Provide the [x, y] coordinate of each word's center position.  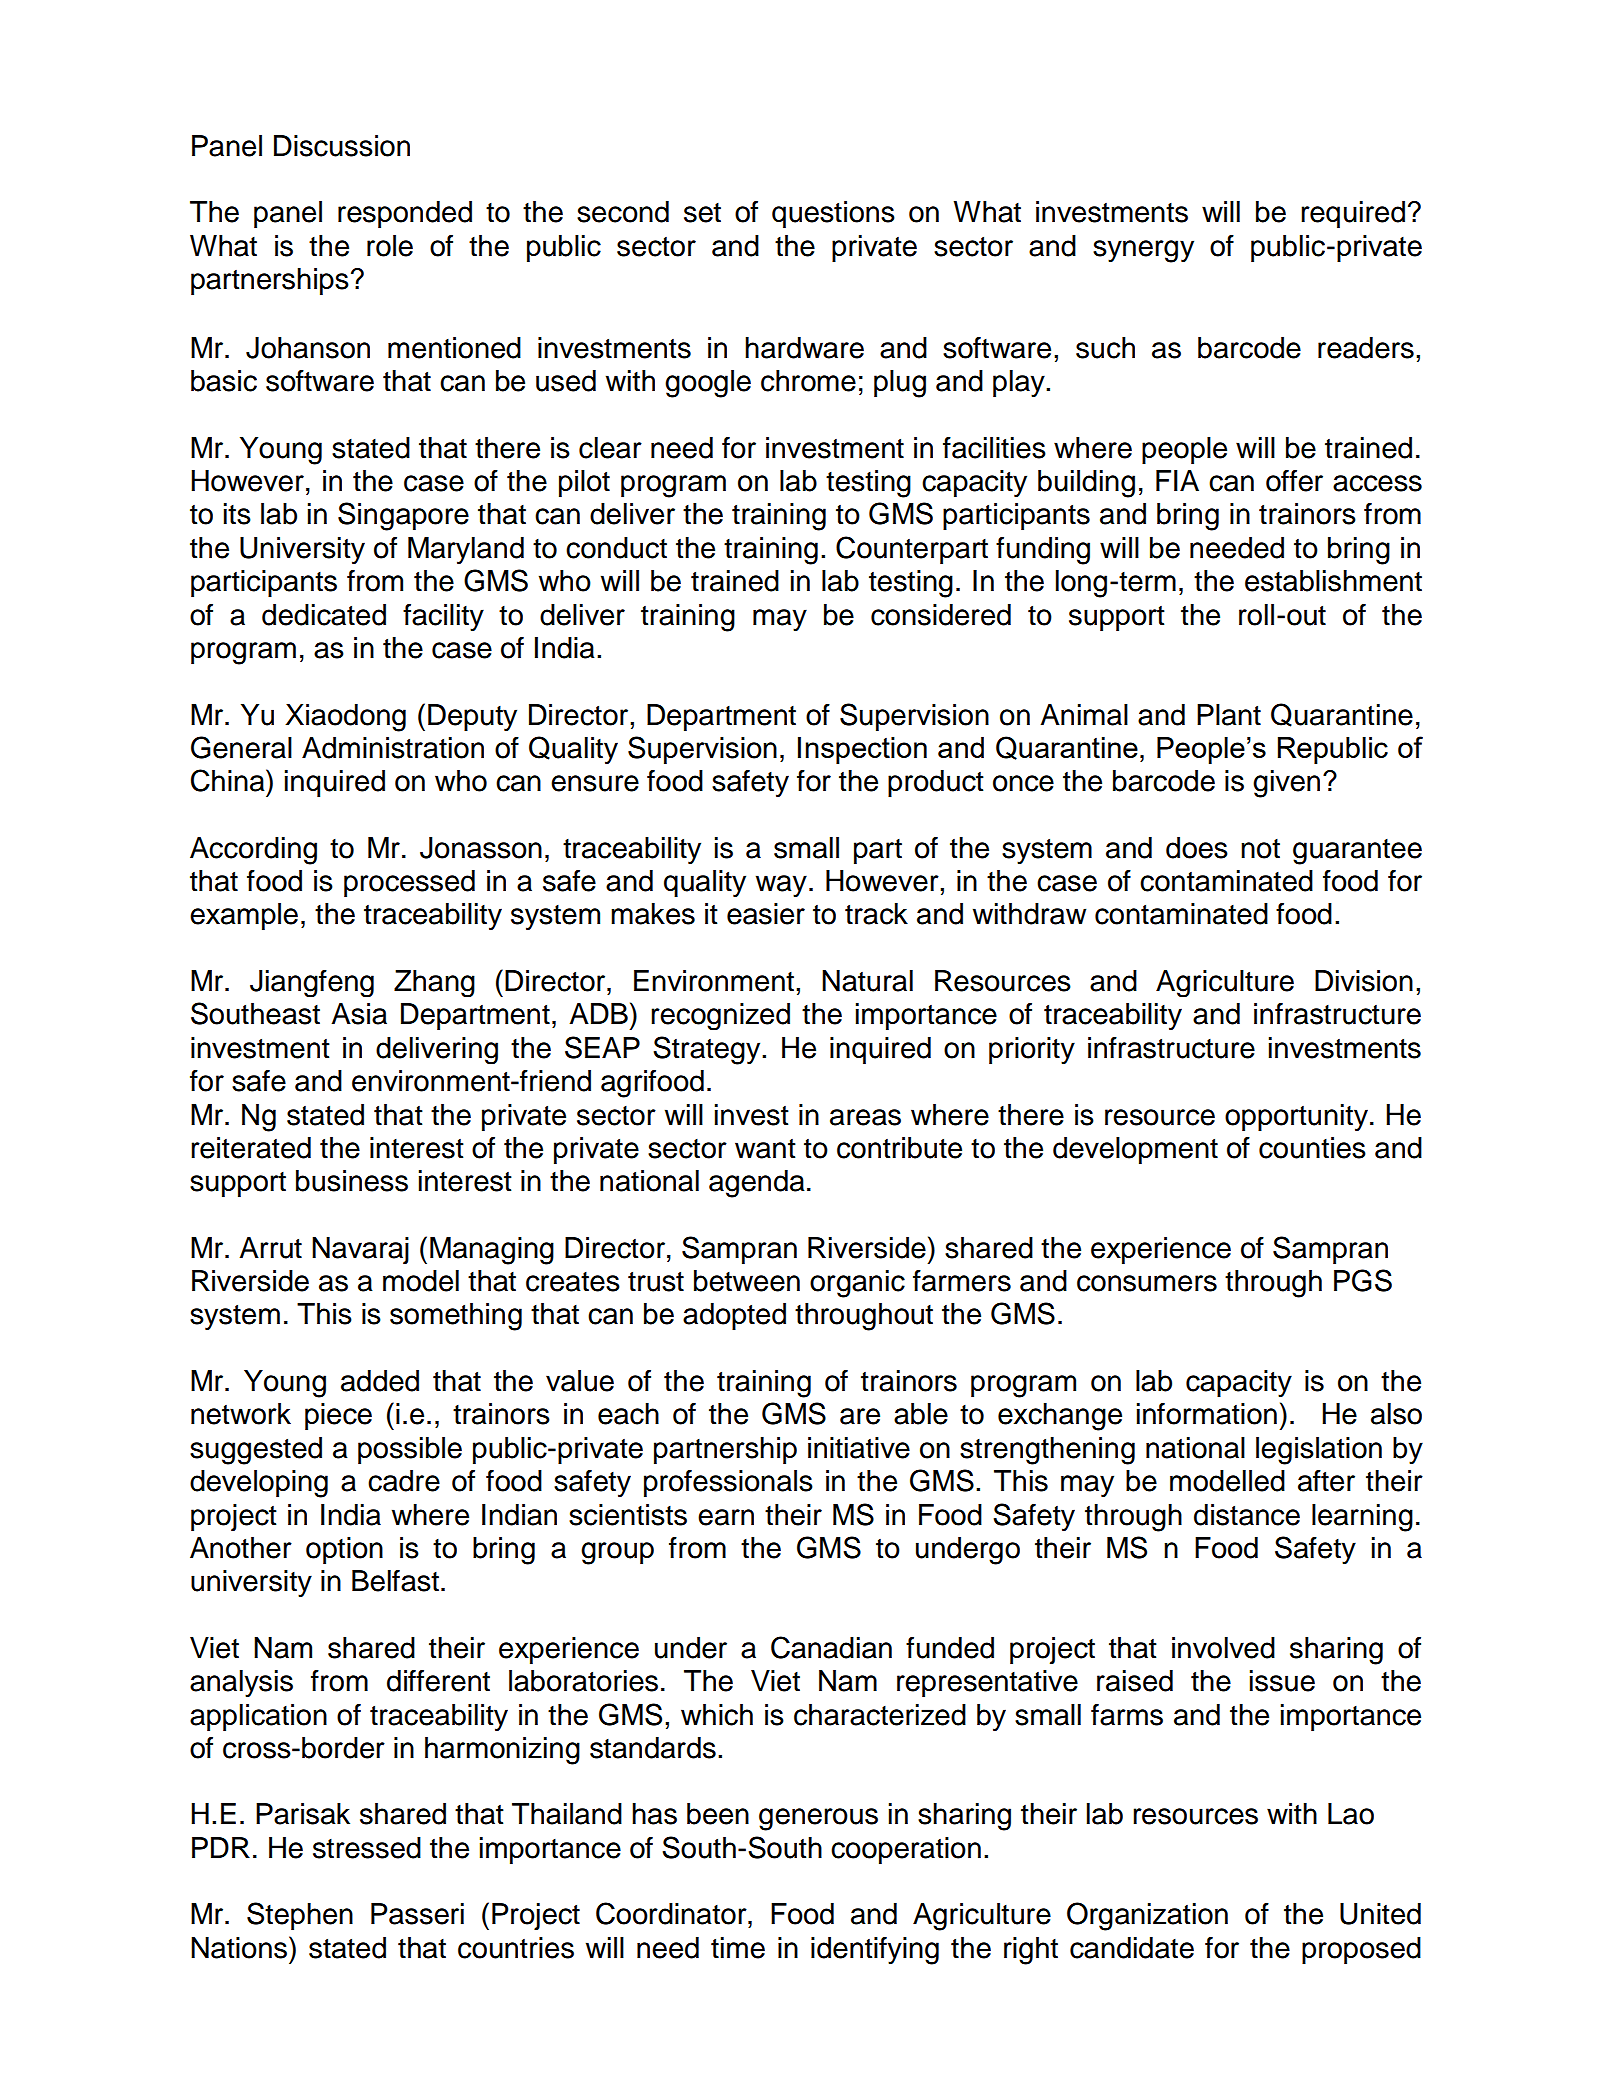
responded [405, 214]
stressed [367, 1848]
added [380, 1381]
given [1286, 784]
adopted [734, 1316]
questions [833, 214]
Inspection [862, 750]
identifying [875, 1951]
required [1353, 214]
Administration [393, 748]
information [1207, 1414]
